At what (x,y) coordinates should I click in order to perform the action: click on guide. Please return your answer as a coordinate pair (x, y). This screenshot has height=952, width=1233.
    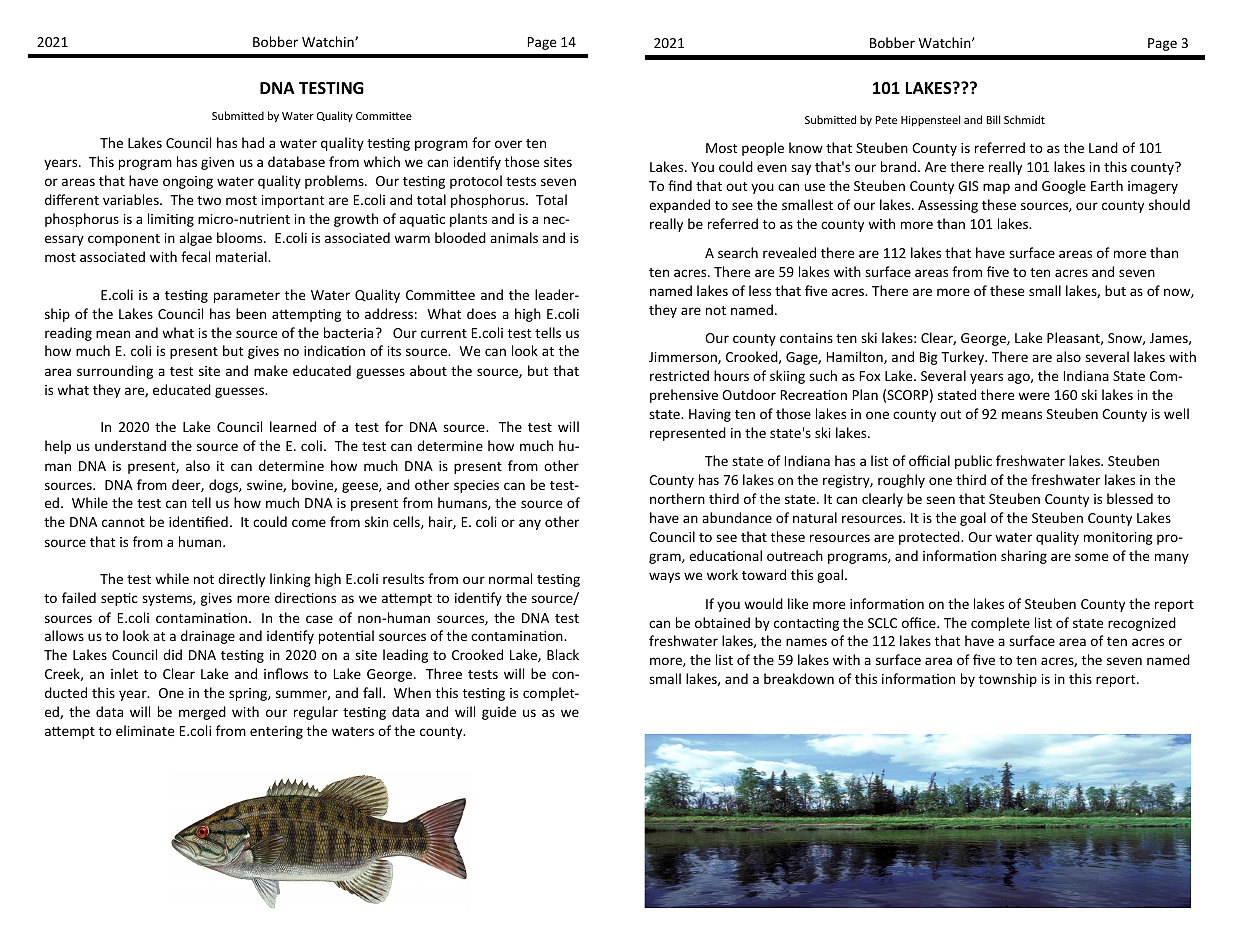
    Looking at the image, I should click on (499, 713).
